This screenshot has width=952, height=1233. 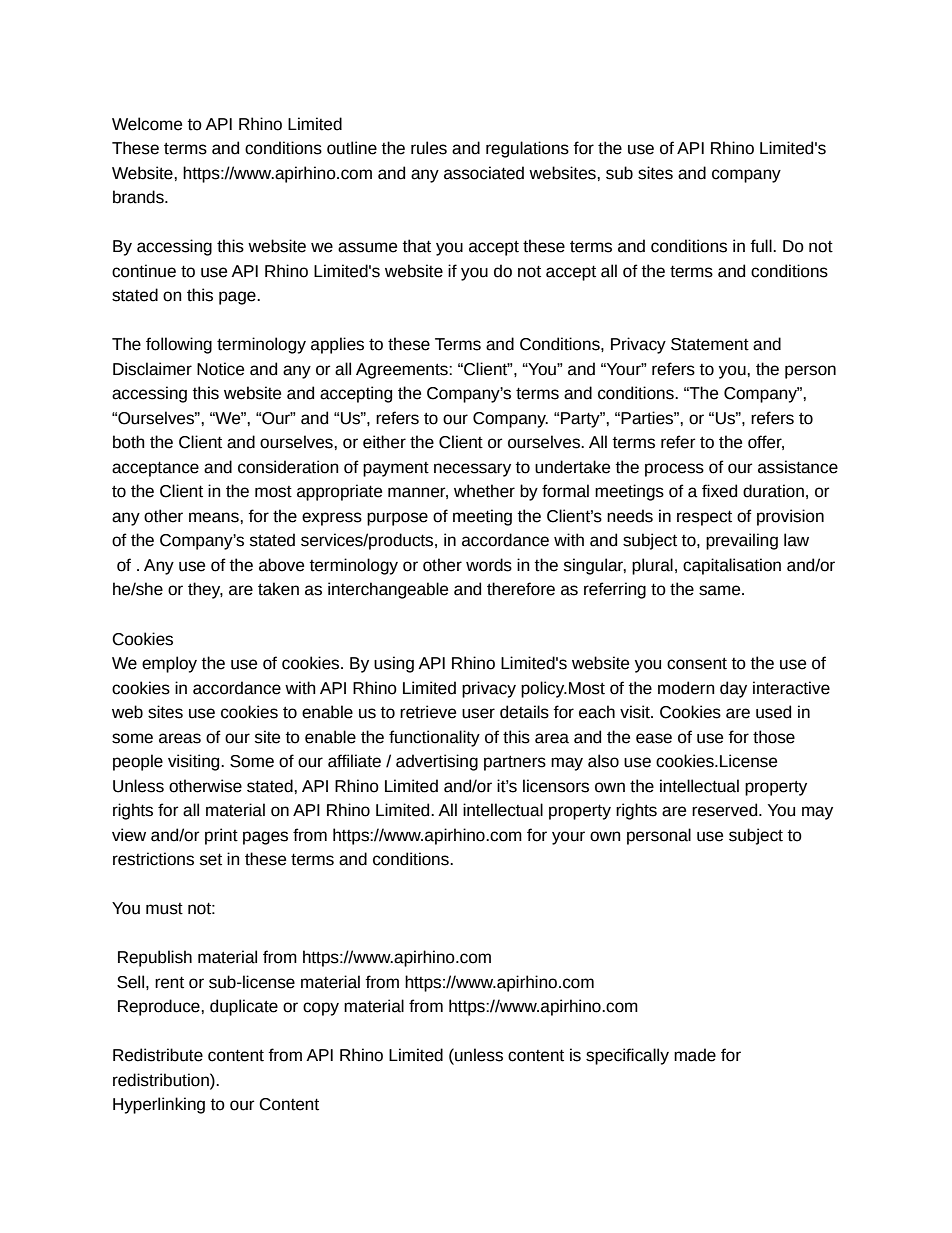 What do you see at coordinates (321, 1009) in the screenshot?
I see `copy` at bounding box center [321, 1009].
